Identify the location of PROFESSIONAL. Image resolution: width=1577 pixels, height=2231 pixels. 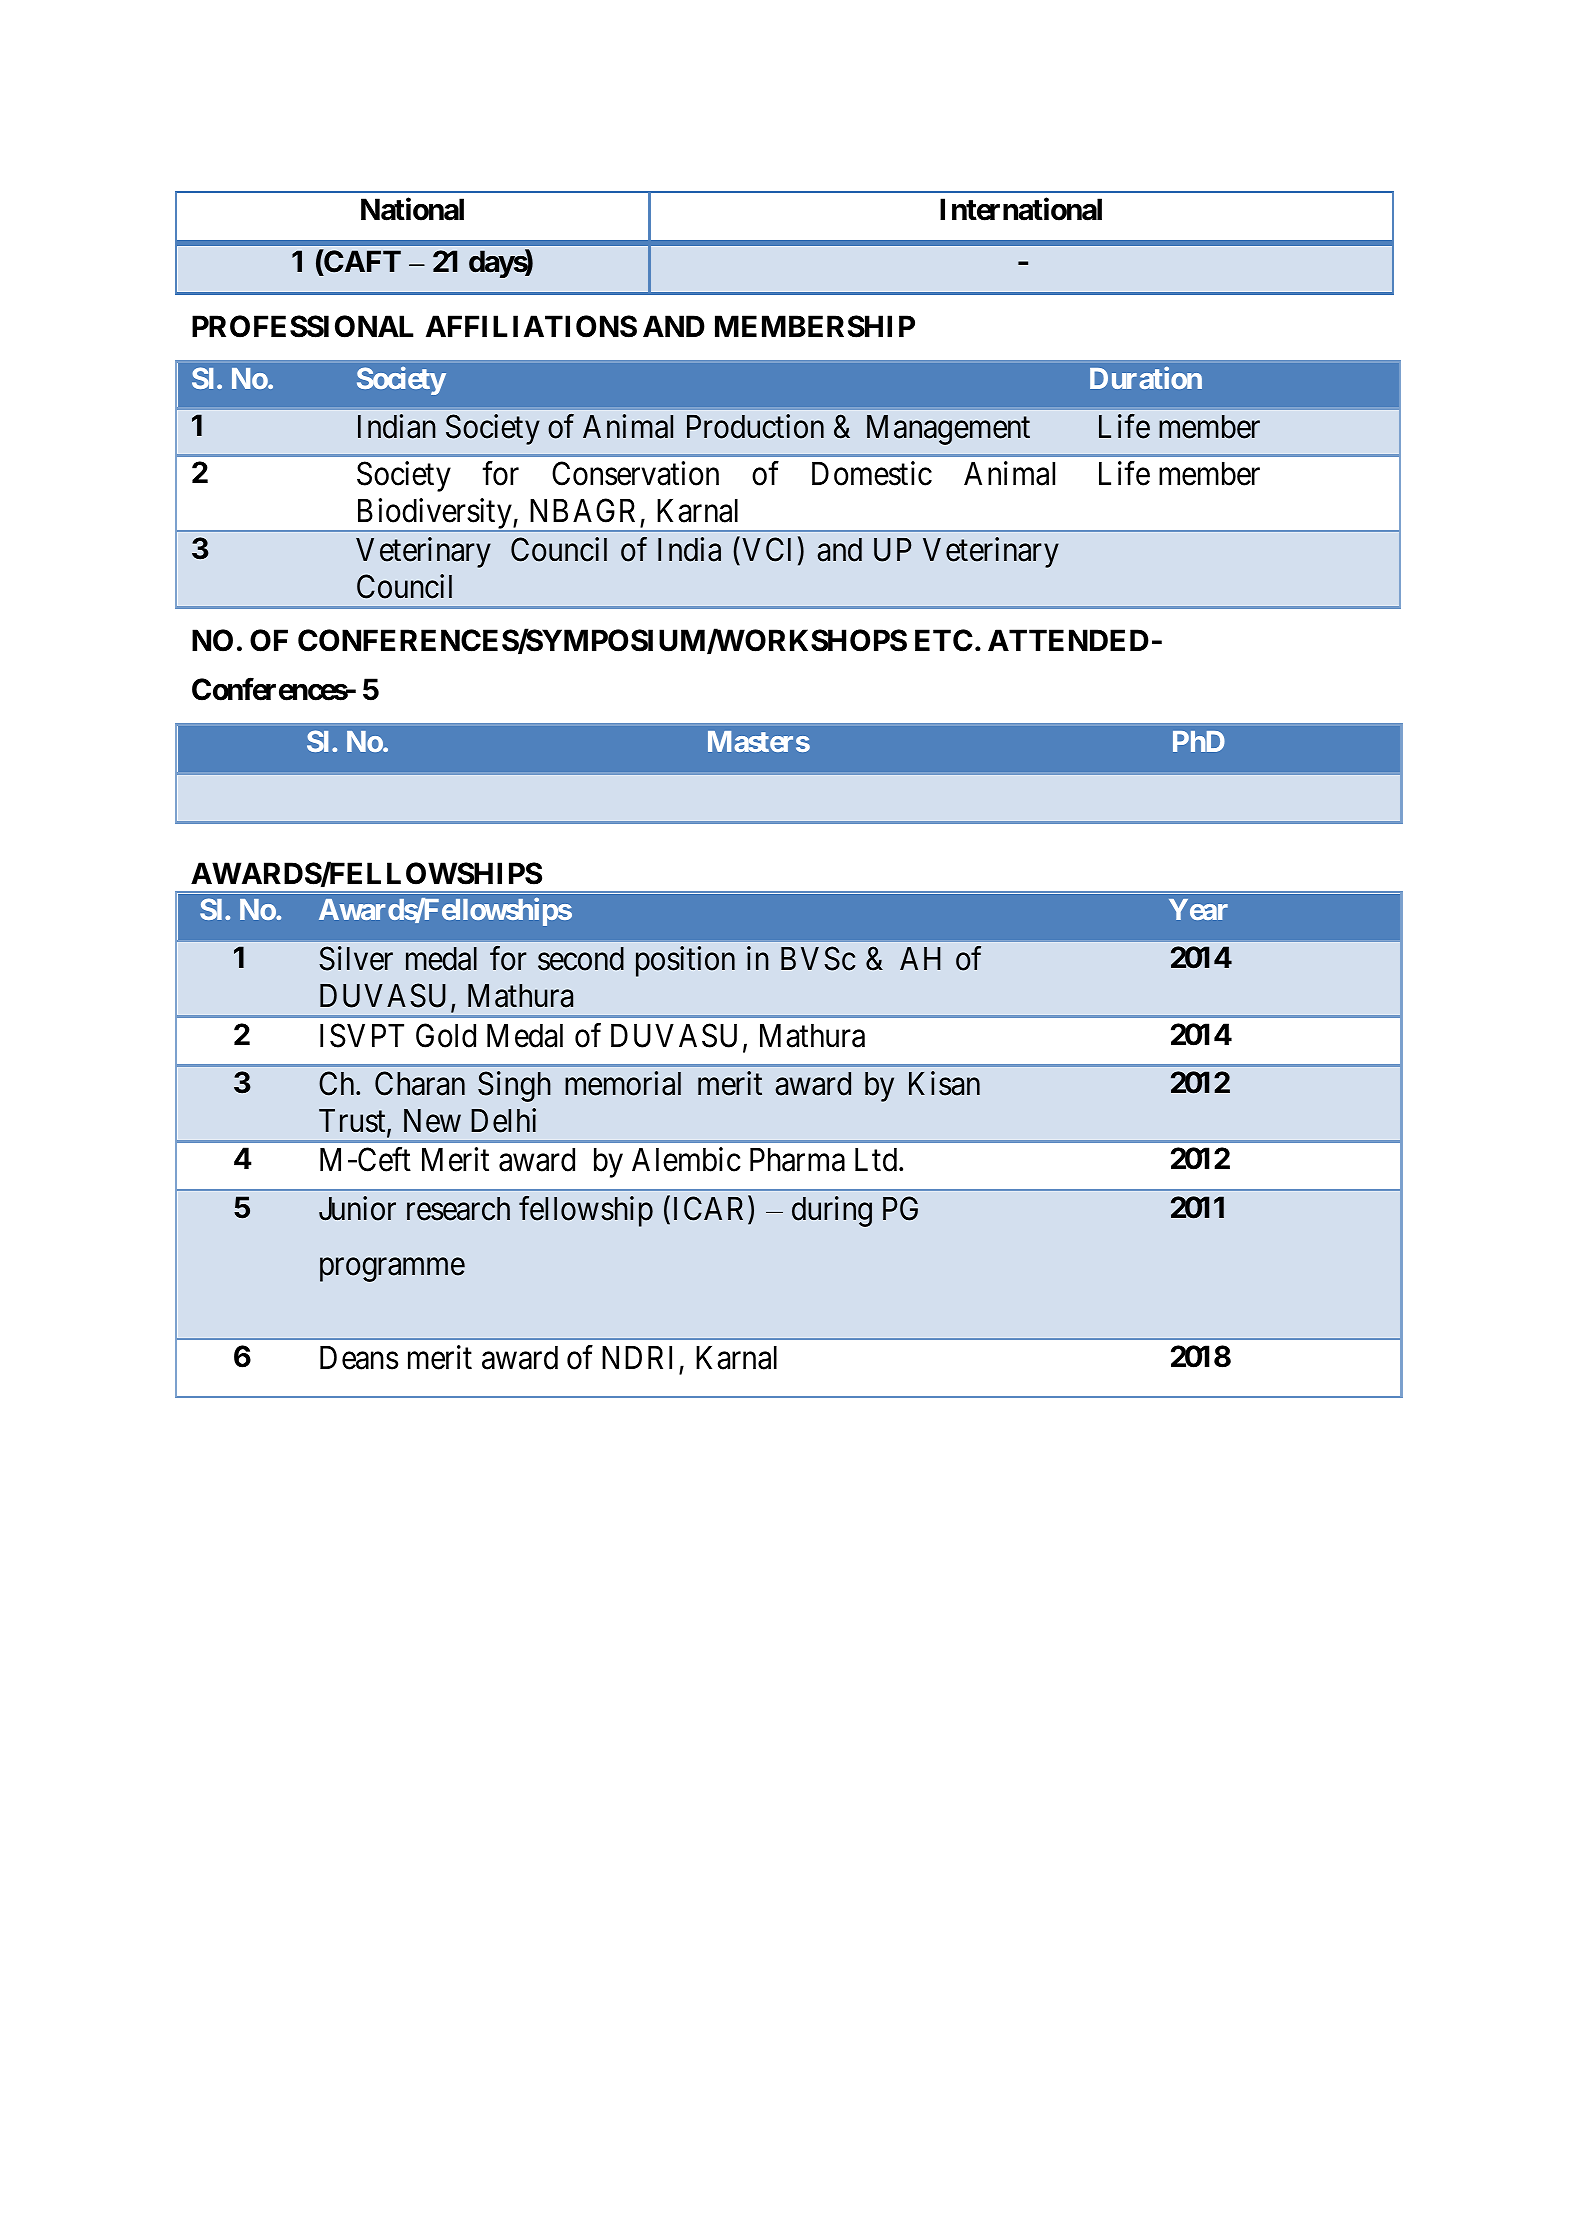
(303, 326).
